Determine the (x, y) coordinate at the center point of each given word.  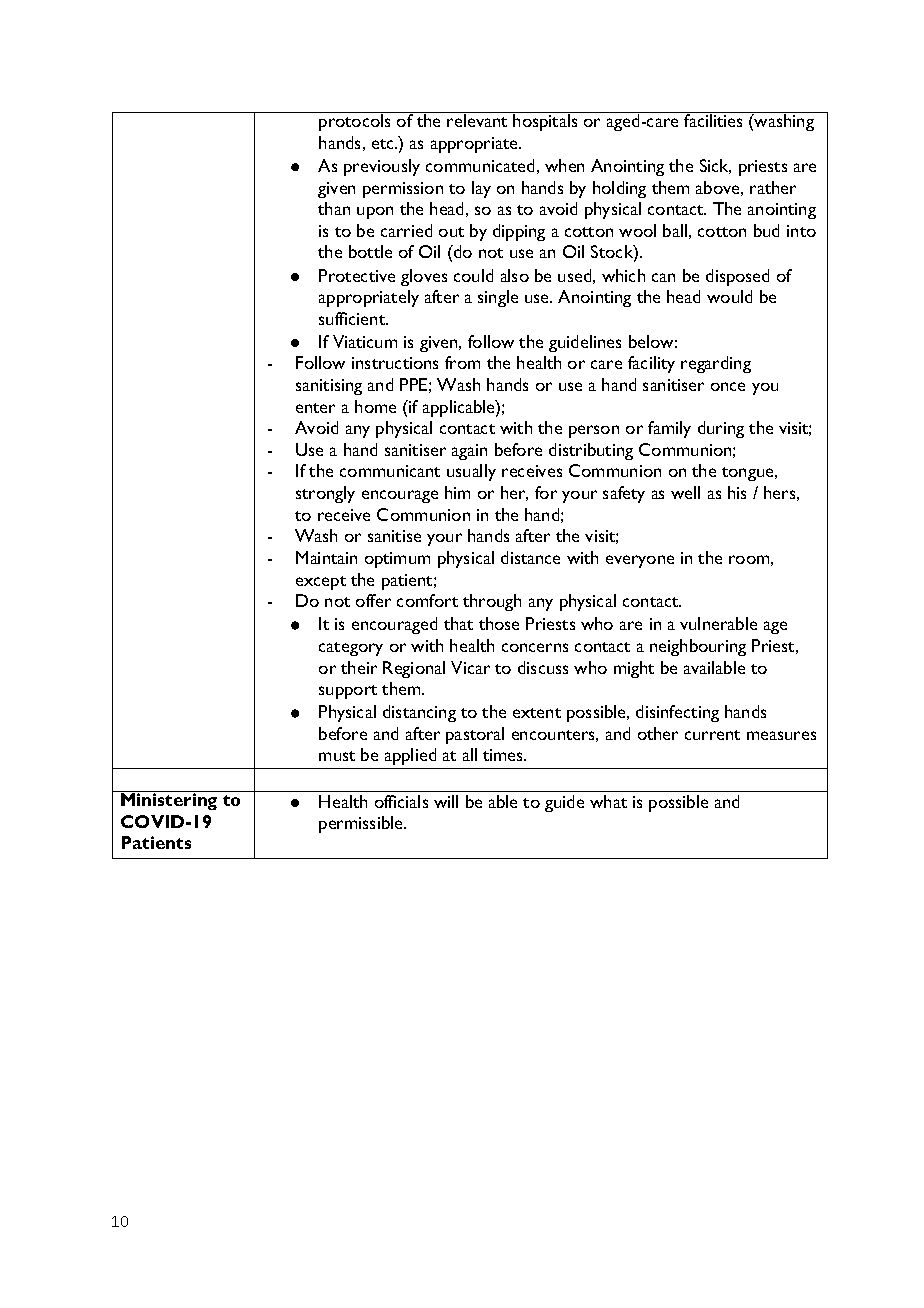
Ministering (169, 800)
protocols (354, 122)
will (446, 801)
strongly (325, 494)
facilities (714, 119)
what (608, 801)
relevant (477, 120)
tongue (749, 474)
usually (471, 472)
